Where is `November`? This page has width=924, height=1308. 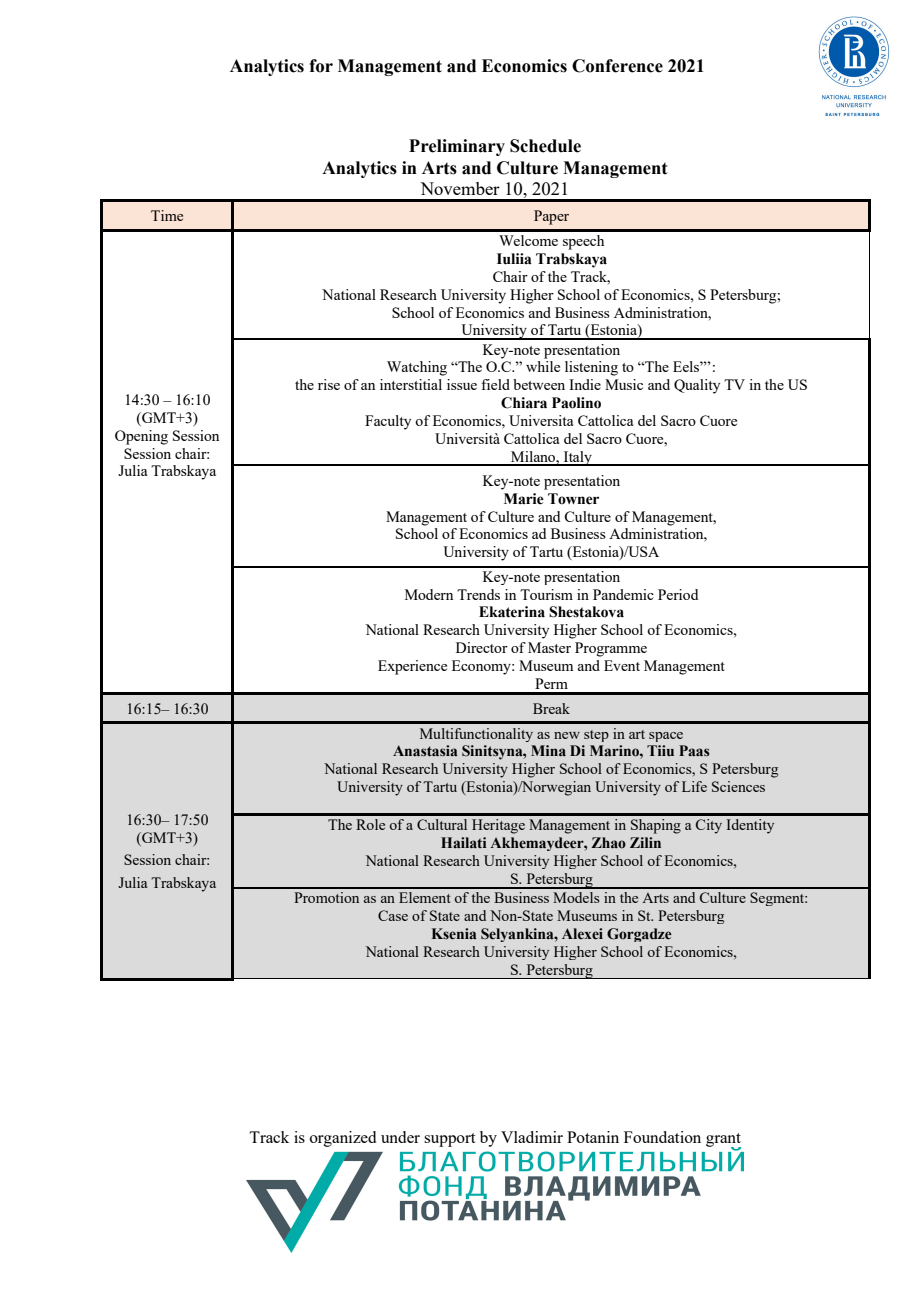
November is located at coordinates (460, 188).
